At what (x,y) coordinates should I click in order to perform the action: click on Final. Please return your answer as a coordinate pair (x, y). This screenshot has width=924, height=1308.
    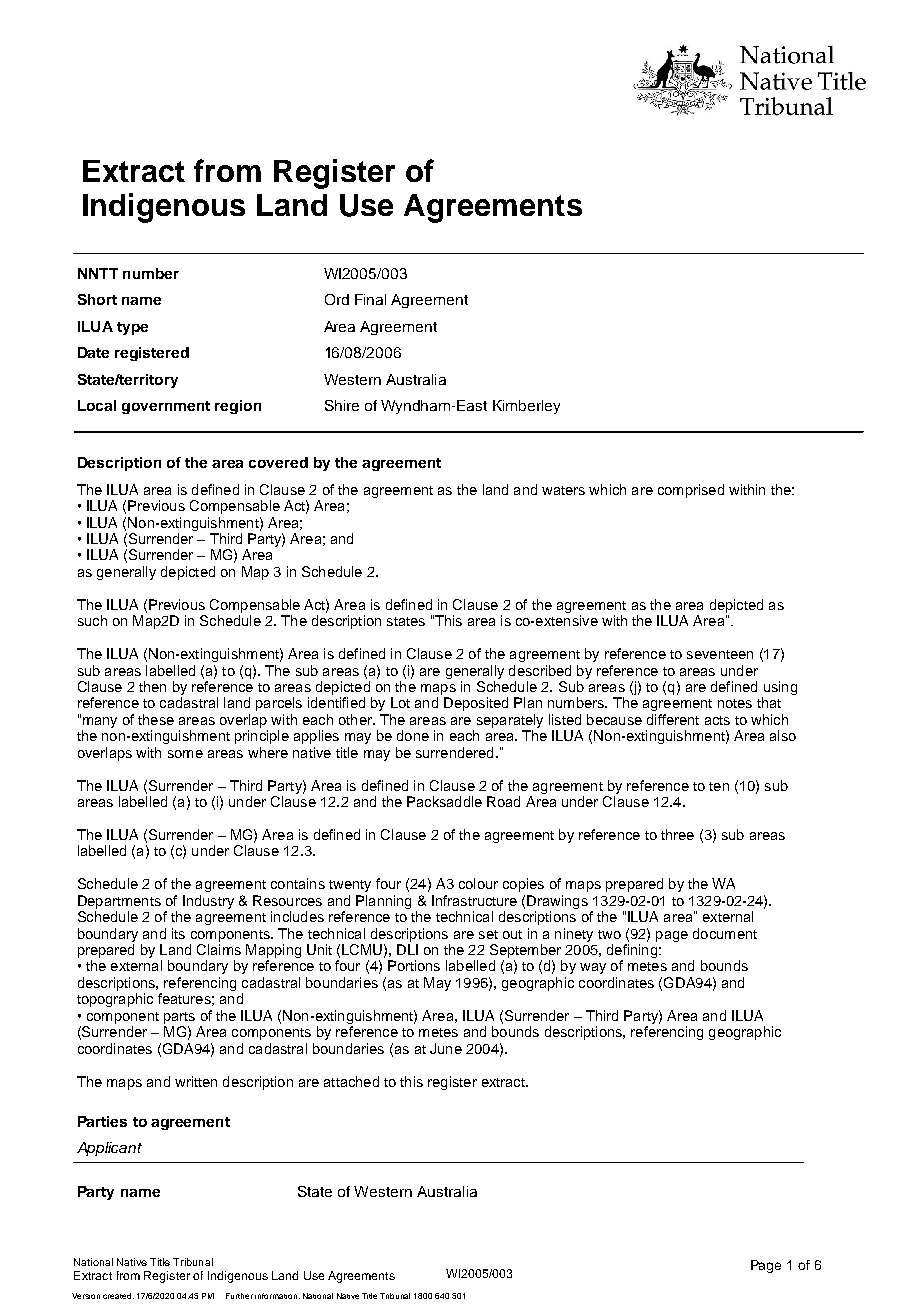
    Looking at the image, I should click on (370, 299).
